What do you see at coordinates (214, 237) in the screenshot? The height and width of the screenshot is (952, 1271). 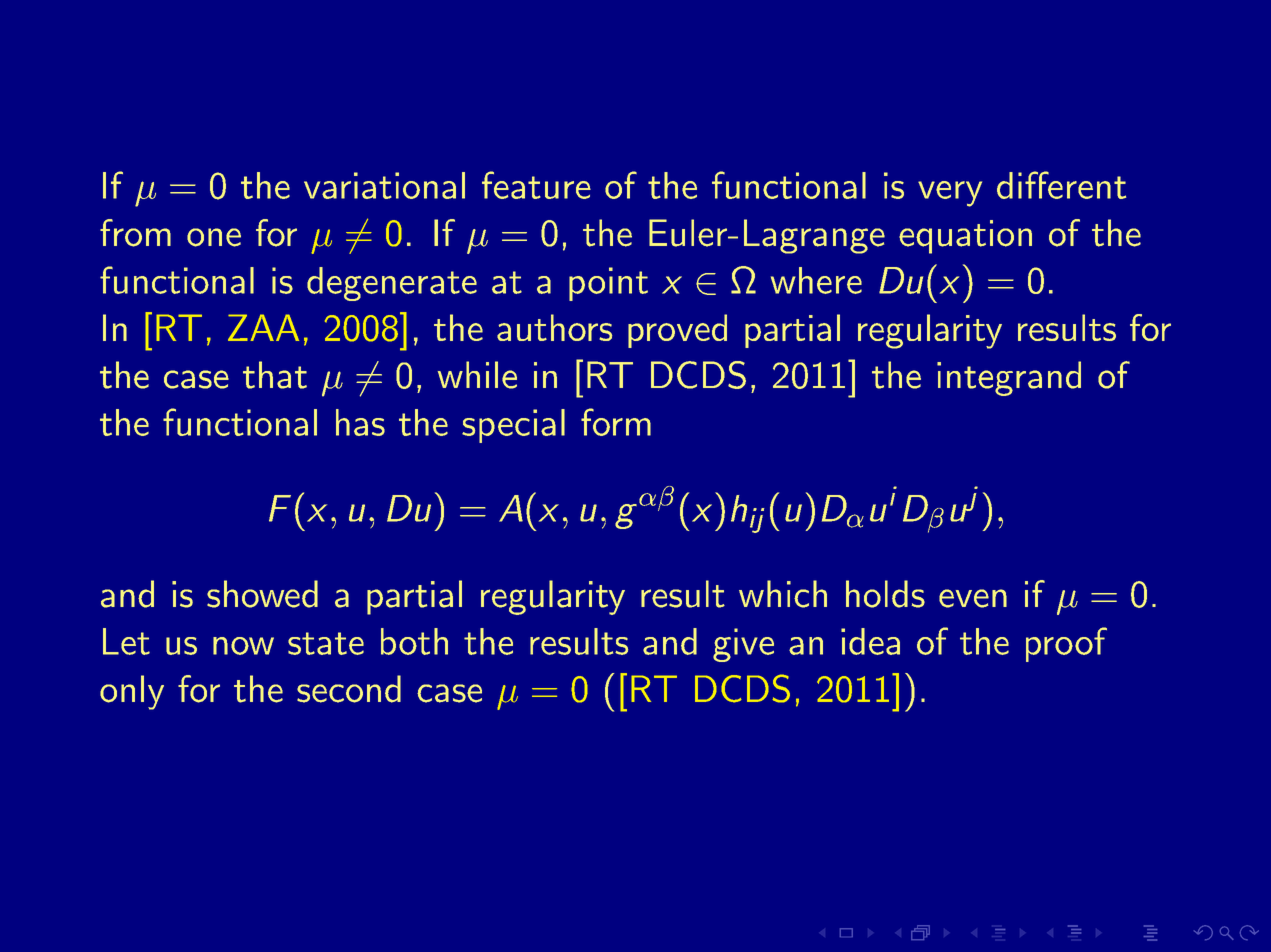 I see `one` at bounding box center [214, 237].
